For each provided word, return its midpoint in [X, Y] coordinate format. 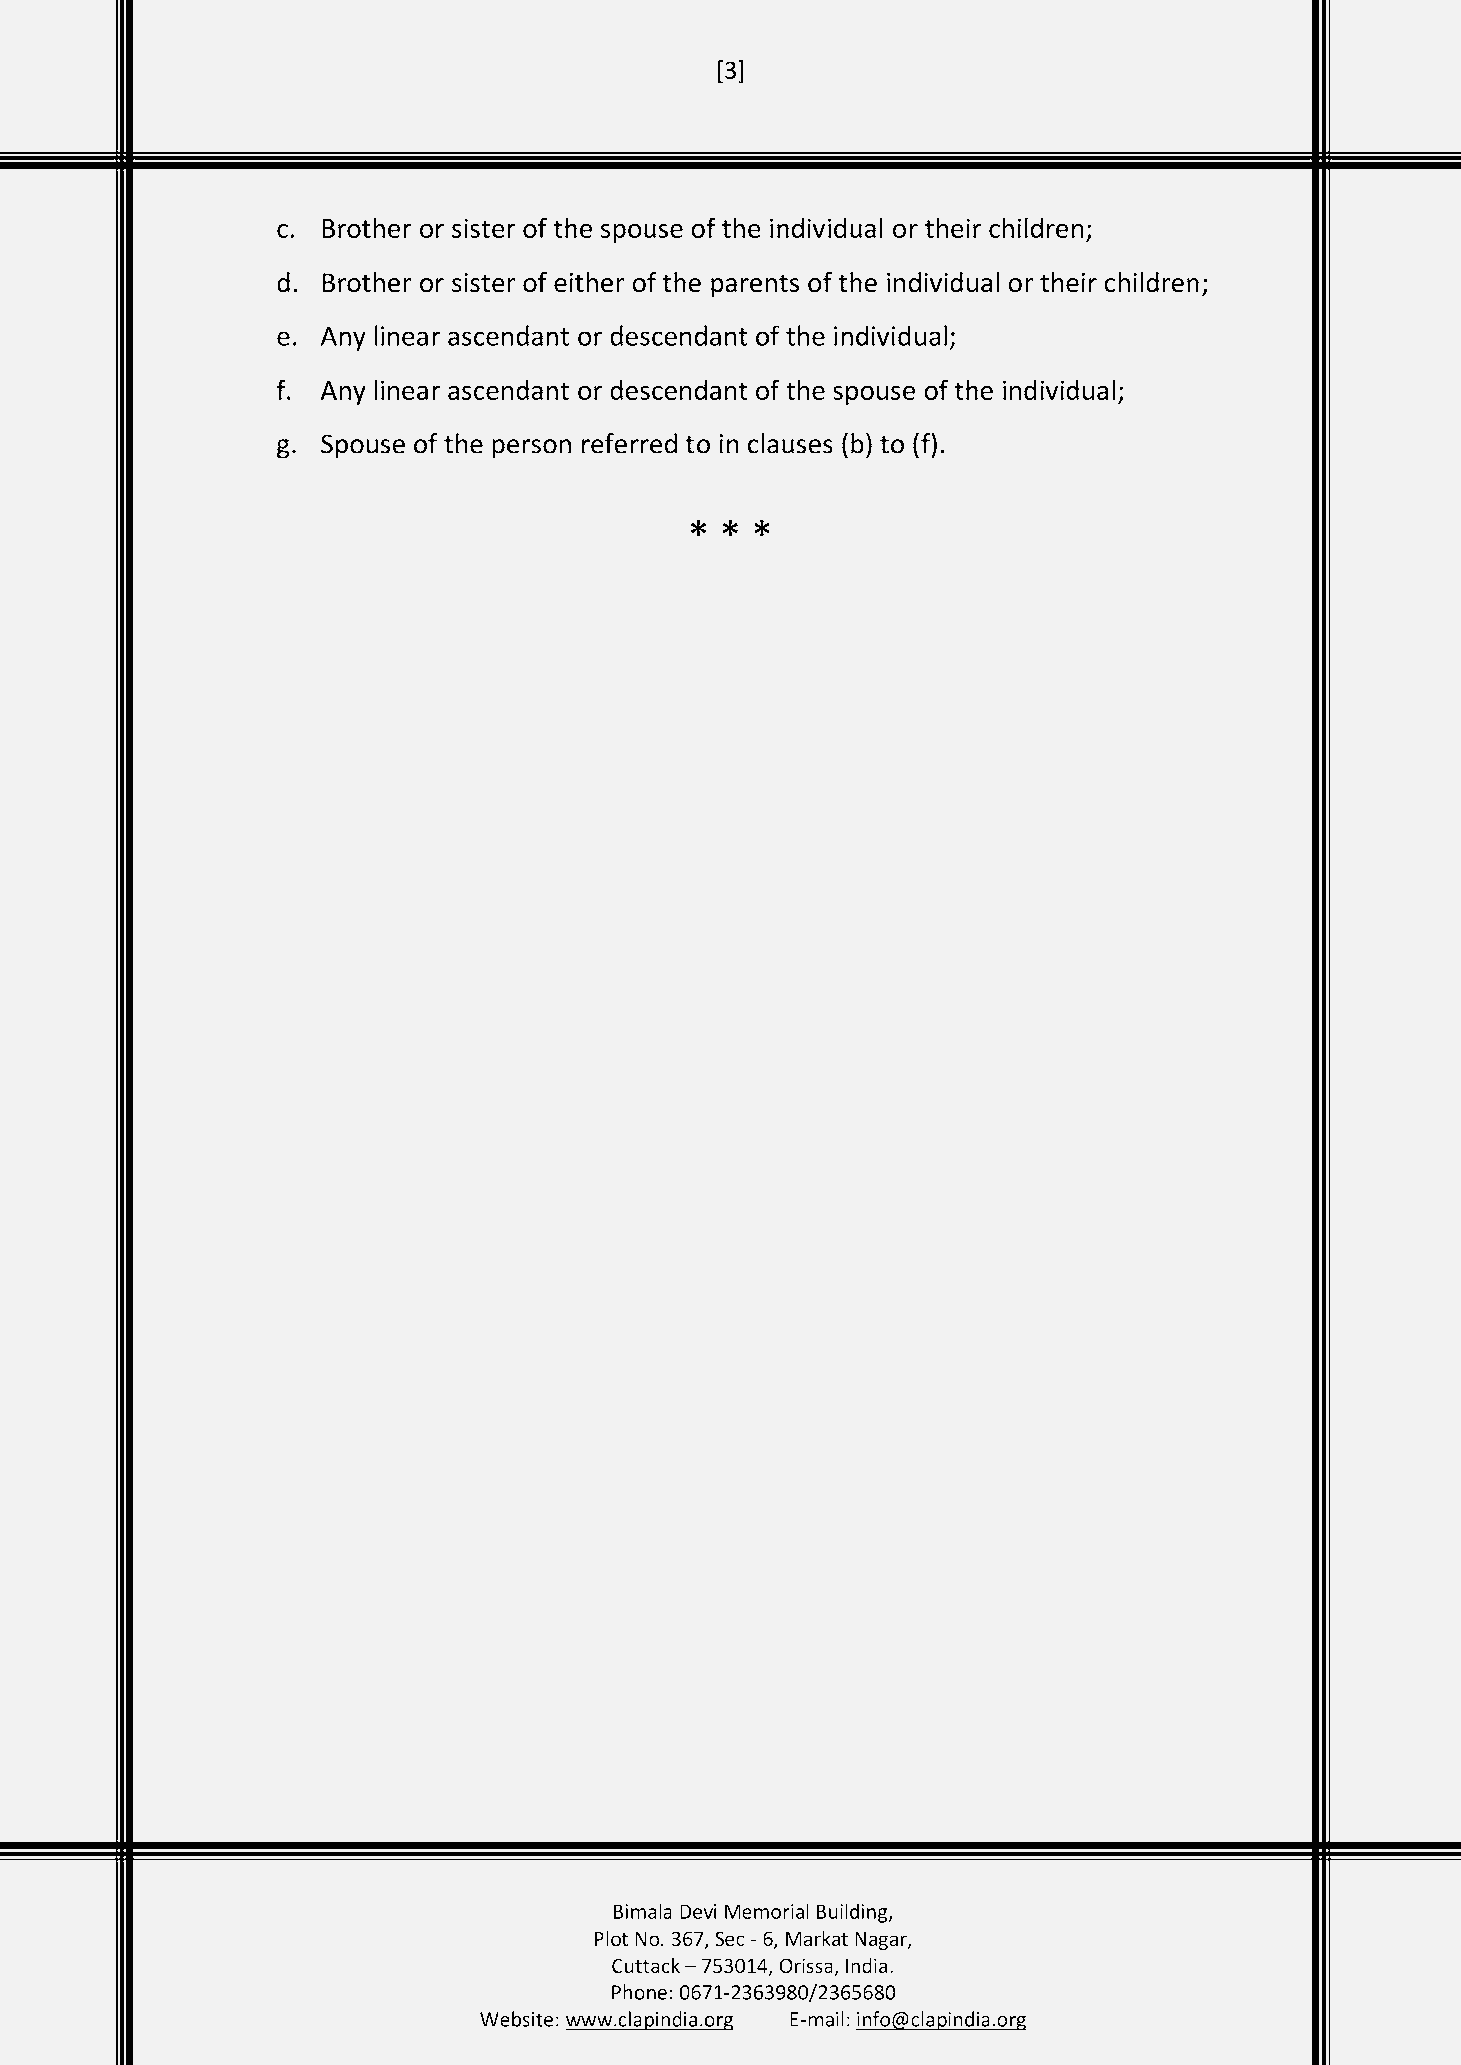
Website [516, 2019]
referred [629, 443]
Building [853, 1913]
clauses [790, 443]
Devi [698, 1911]
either [589, 282]
